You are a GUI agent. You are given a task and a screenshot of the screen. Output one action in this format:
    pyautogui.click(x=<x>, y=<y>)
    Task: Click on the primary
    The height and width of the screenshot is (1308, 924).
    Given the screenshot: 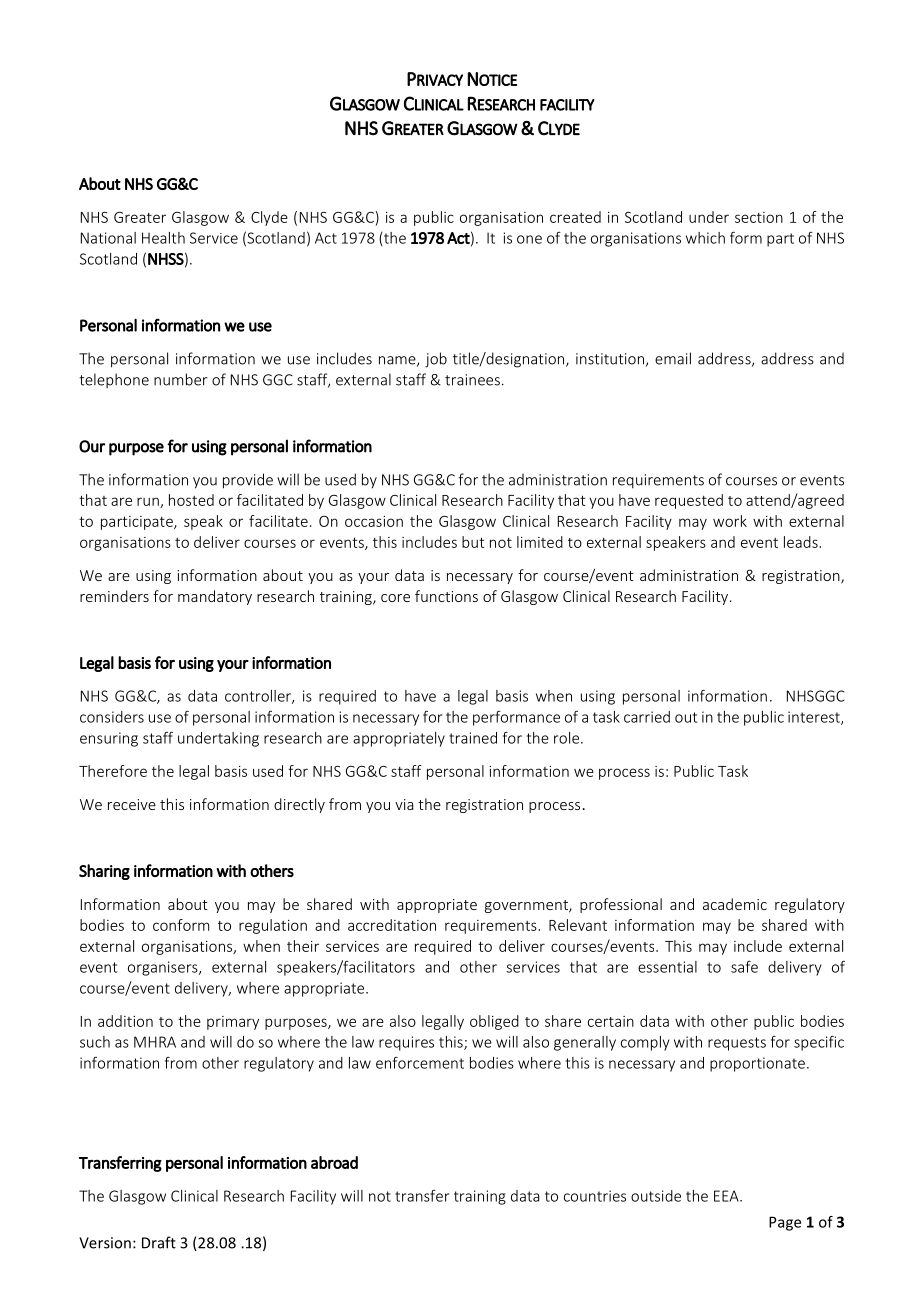 What is the action you would take?
    pyautogui.click(x=233, y=1023)
